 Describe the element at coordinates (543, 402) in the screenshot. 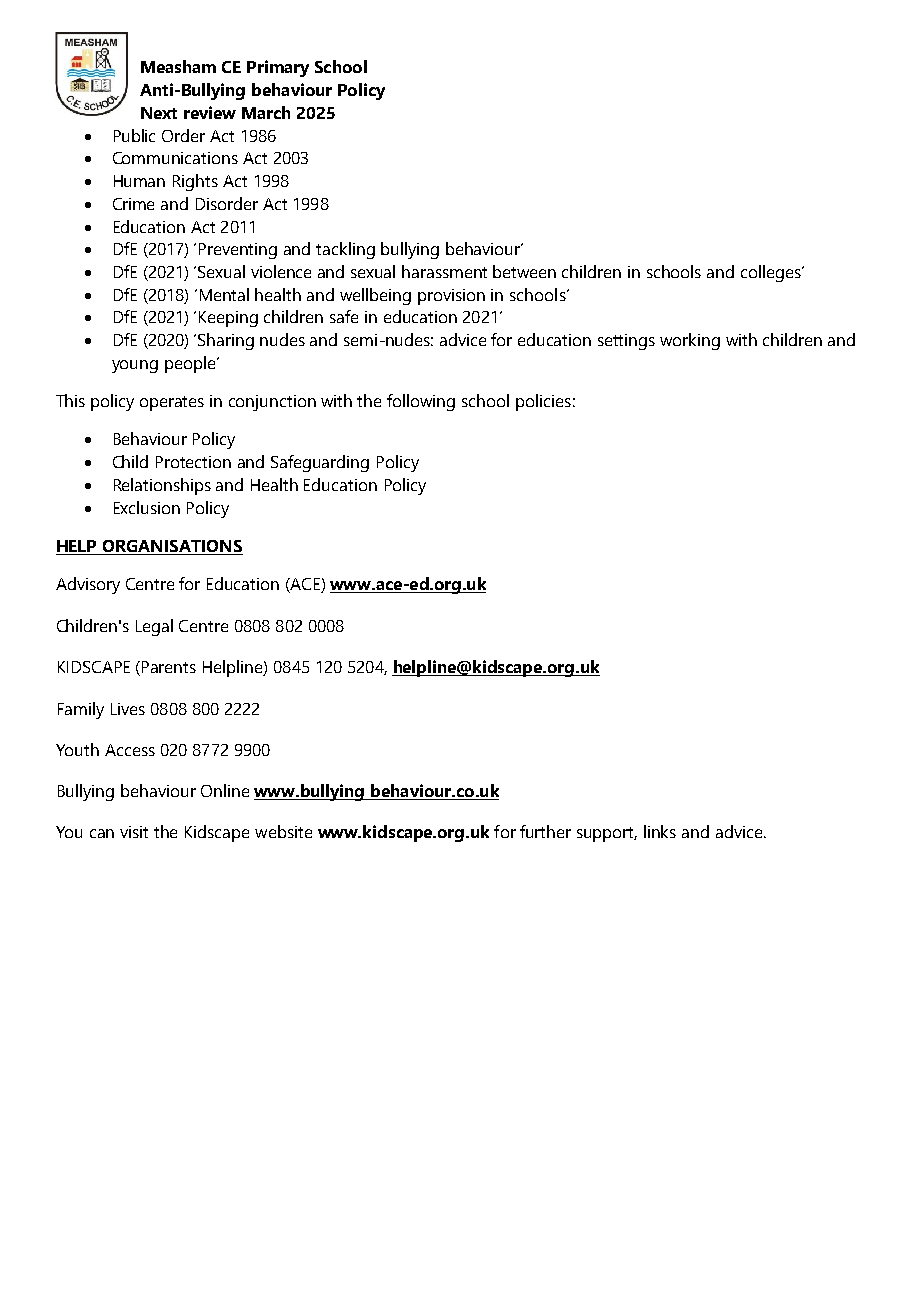

I see `policies` at that location.
